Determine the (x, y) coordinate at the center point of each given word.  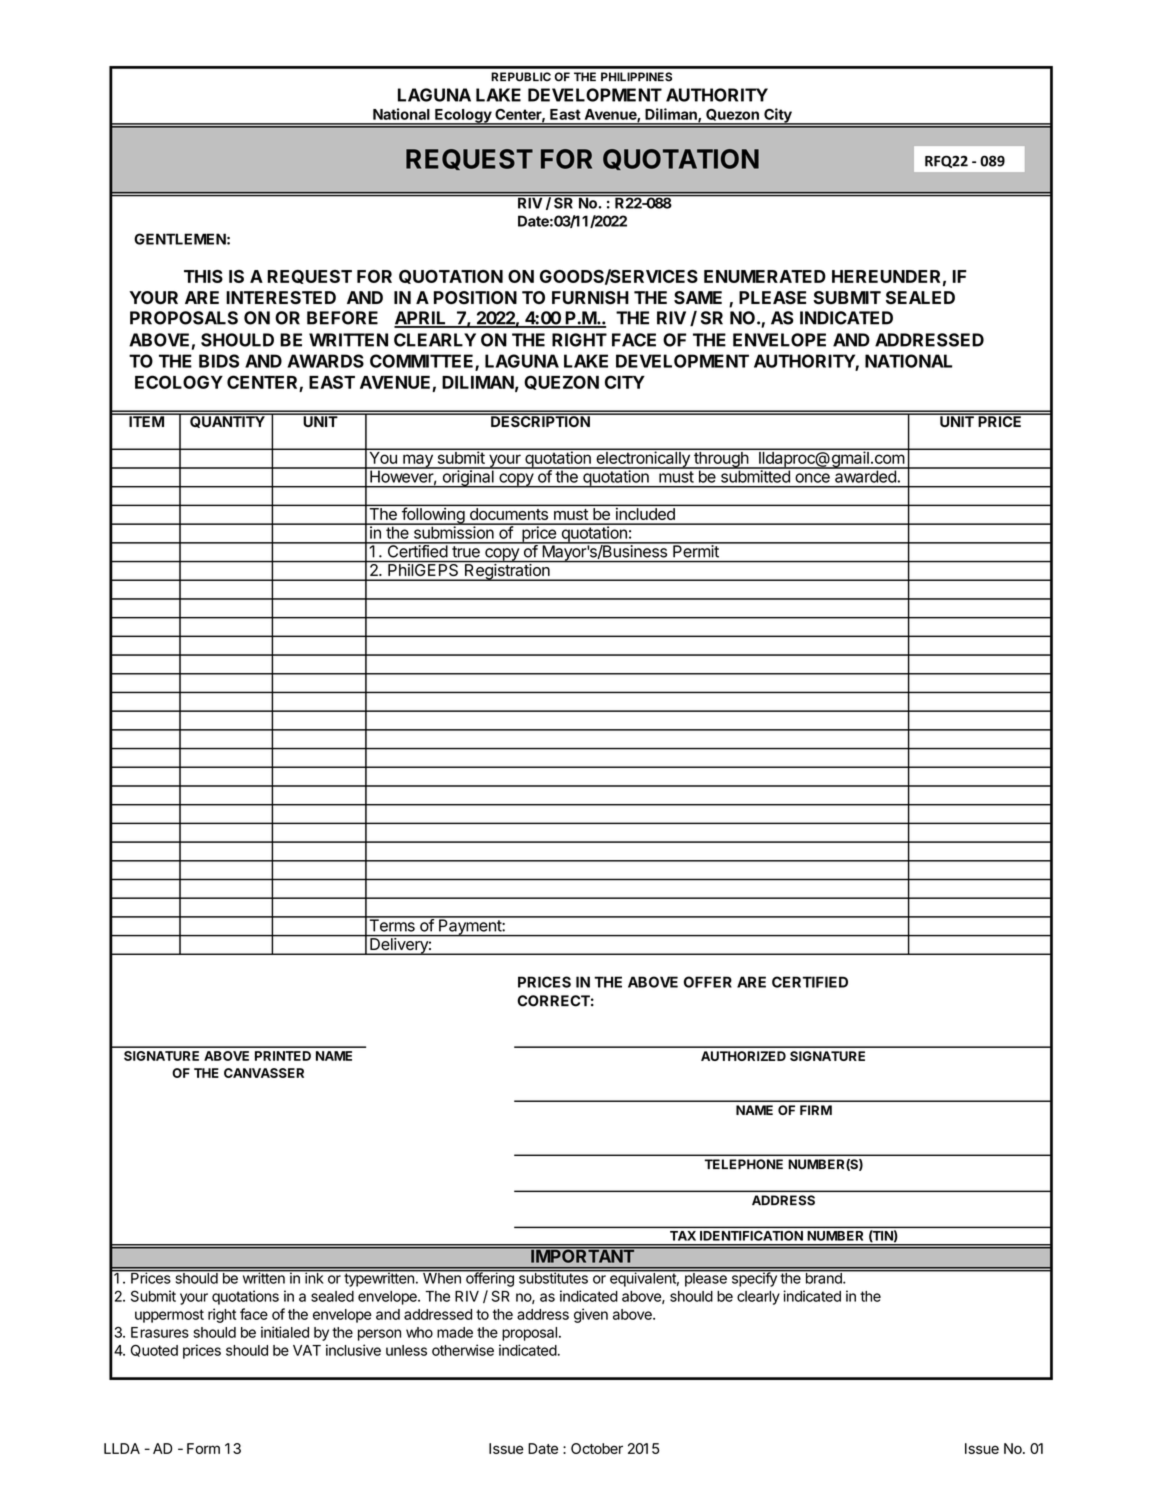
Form (203, 1448)
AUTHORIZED (743, 1056)
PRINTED (283, 1056)
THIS (203, 276)
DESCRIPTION (540, 420)
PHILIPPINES (636, 77)
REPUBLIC (521, 77)
